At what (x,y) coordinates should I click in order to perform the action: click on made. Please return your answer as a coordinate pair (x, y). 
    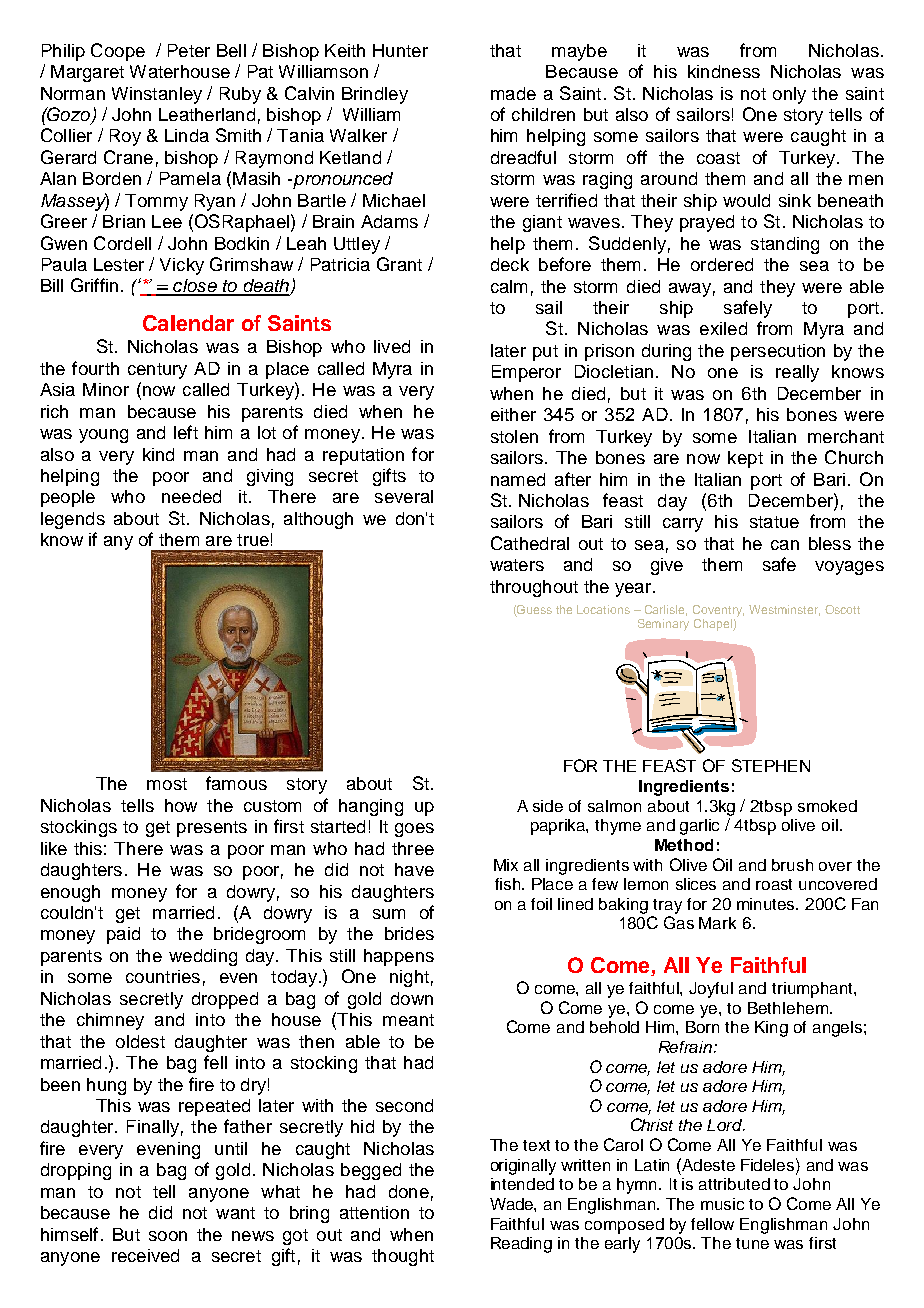
    Looking at the image, I should click on (513, 93).
